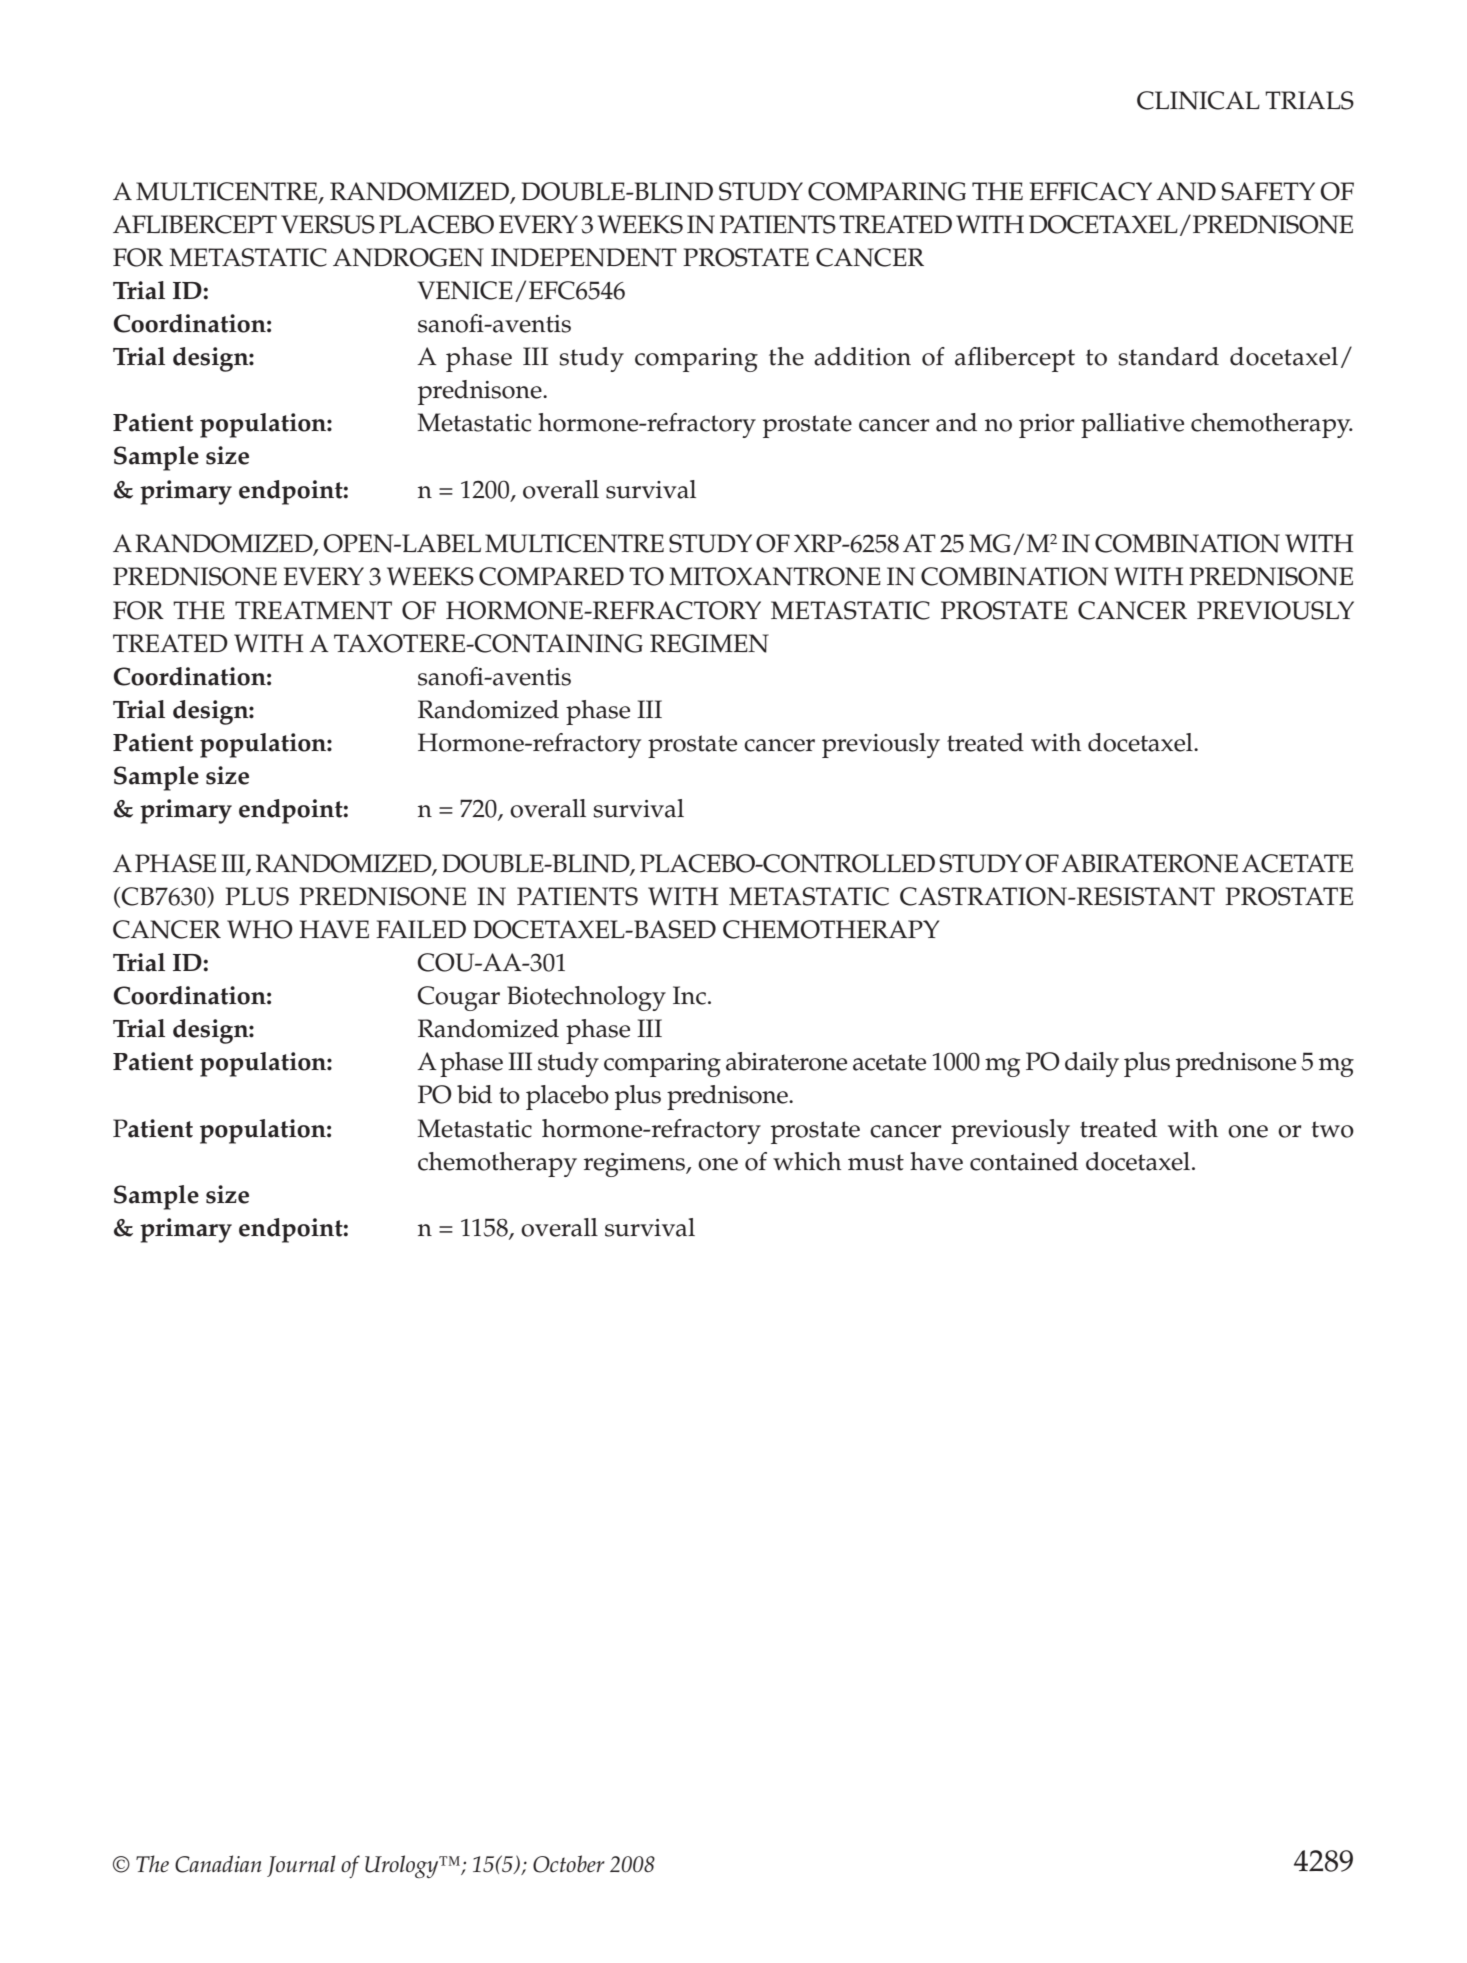  Describe the element at coordinates (689, 995) in the page. I see `Inc` at that location.
